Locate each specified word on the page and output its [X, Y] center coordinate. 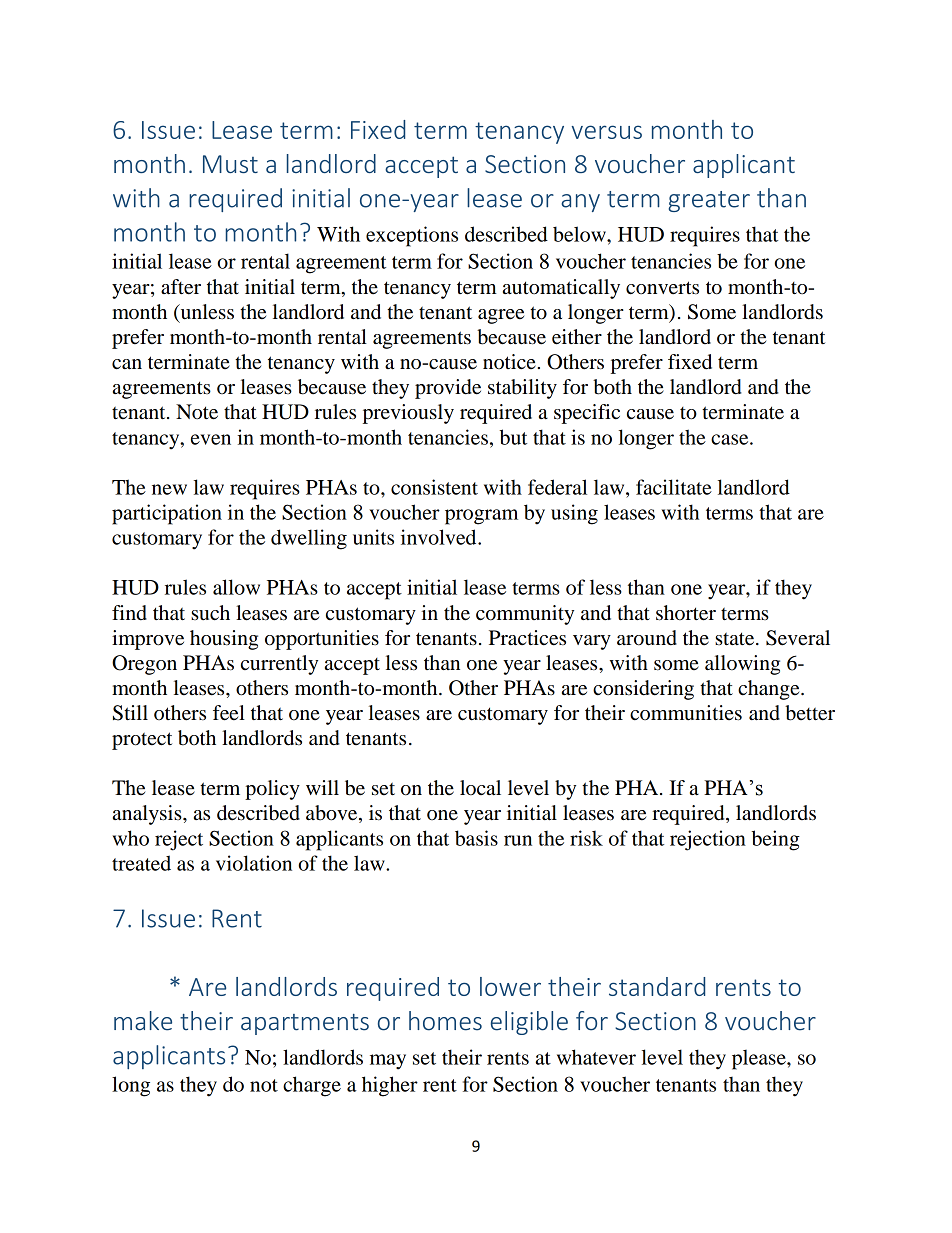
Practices [527, 638]
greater [709, 201]
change [770, 690]
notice [510, 362]
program [481, 517]
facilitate [674, 487]
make [143, 1021]
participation [167, 514]
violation [254, 863]
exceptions [412, 236]
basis [476, 838]
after [181, 287]
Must [230, 164]
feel [229, 713]
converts [662, 288]
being [775, 840]
